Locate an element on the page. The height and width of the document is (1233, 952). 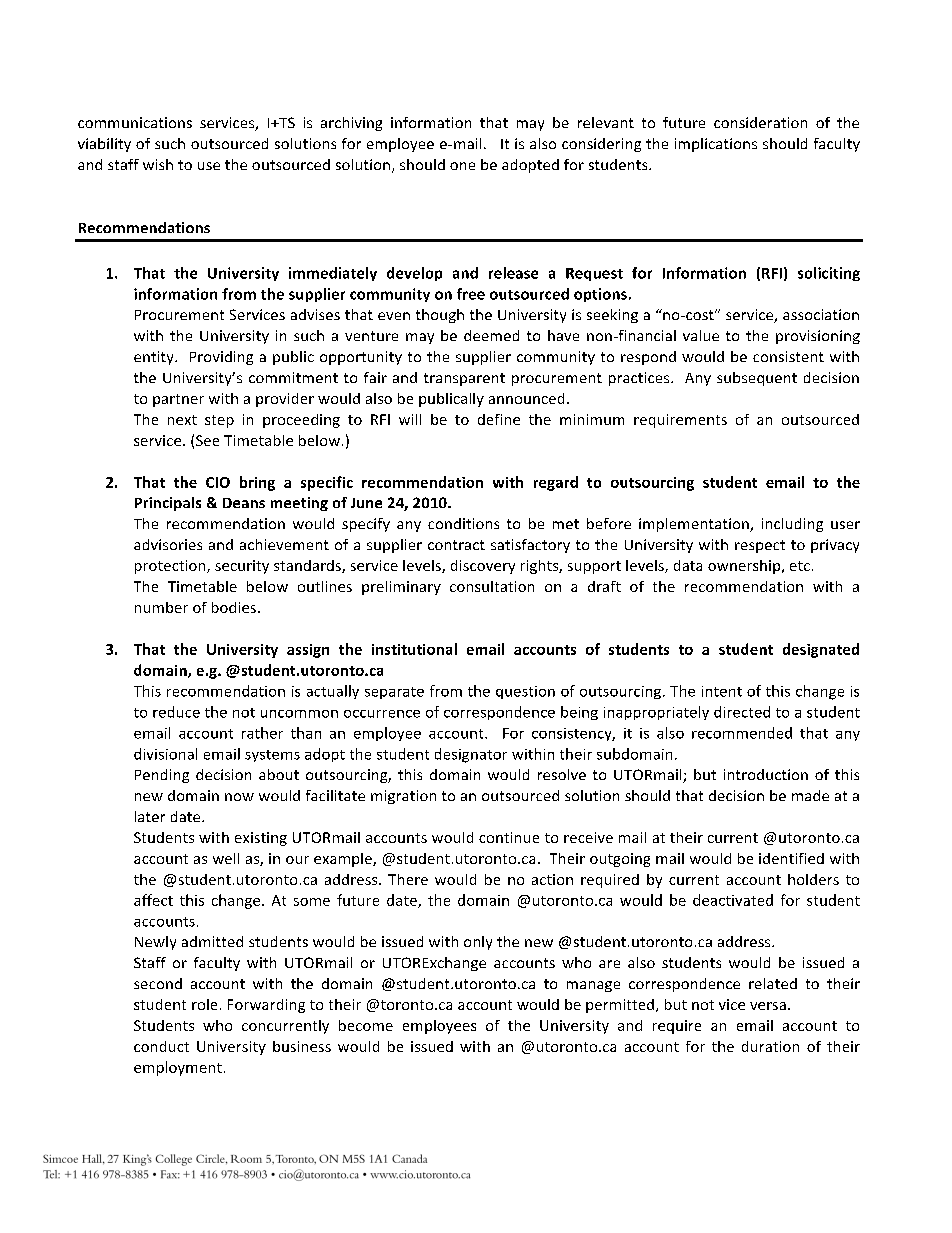
divisional is located at coordinates (165, 754).
